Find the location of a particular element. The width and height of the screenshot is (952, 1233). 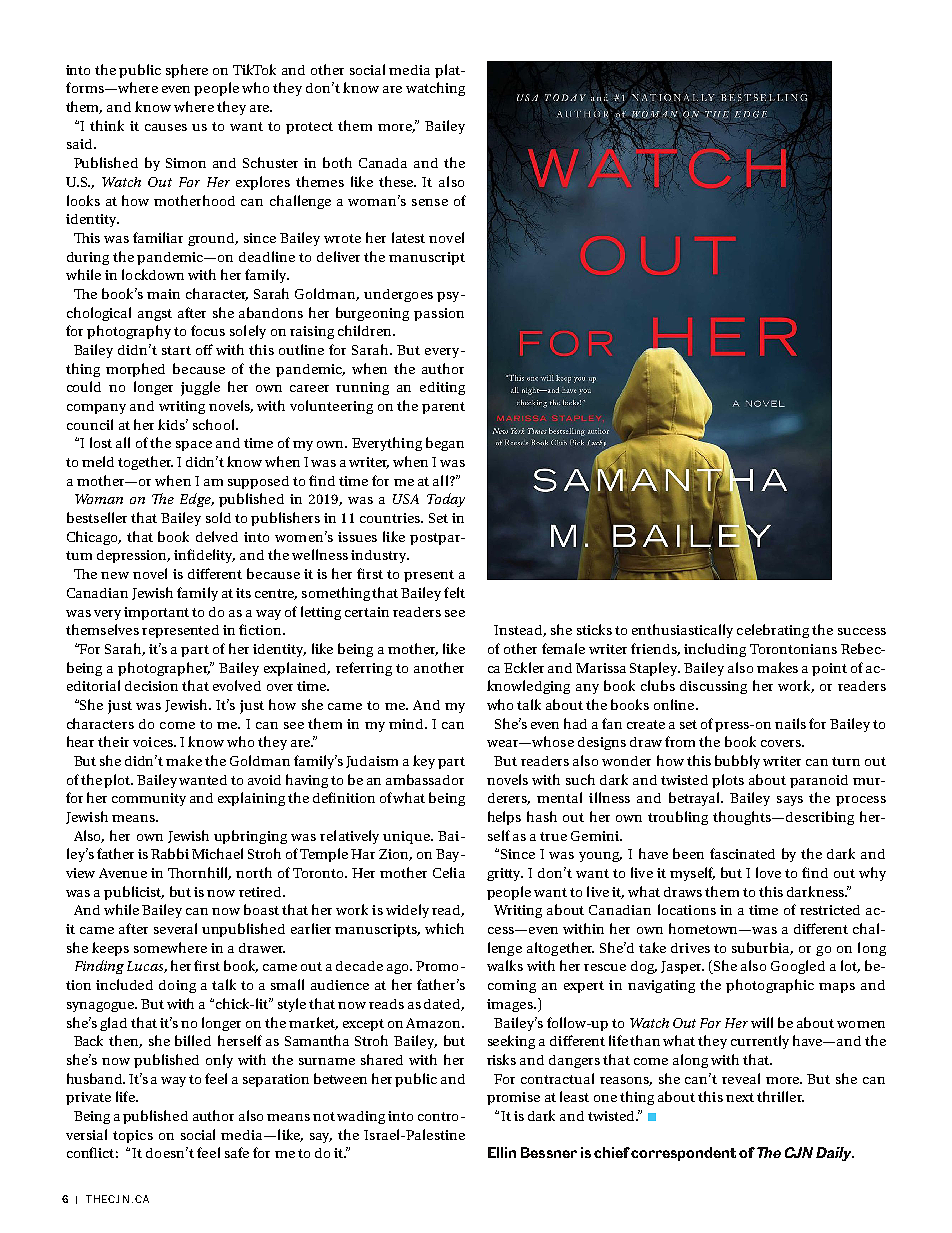

community is located at coordinates (149, 799).
